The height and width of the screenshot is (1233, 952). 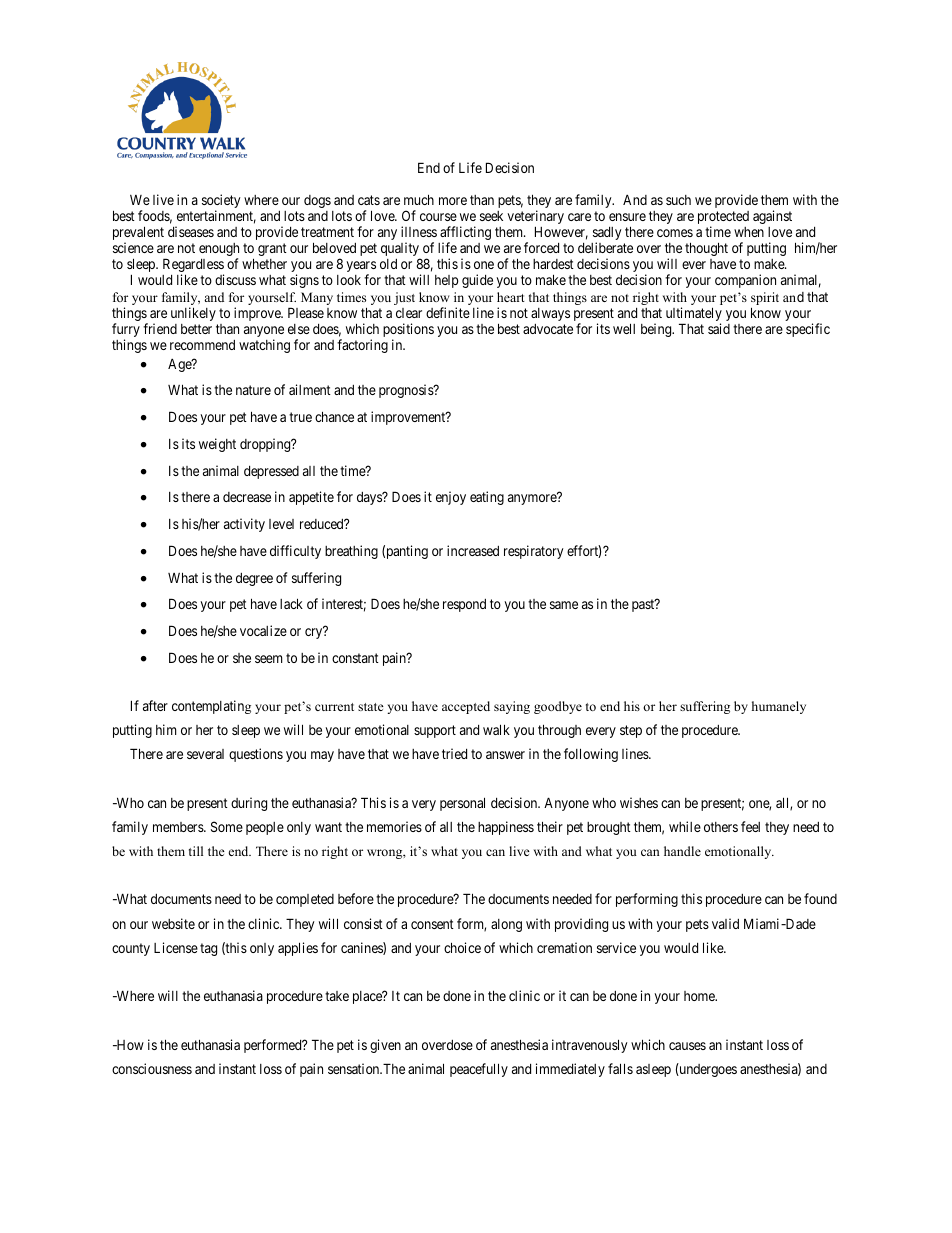 I want to click on questions, so click(x=256, y=755).
